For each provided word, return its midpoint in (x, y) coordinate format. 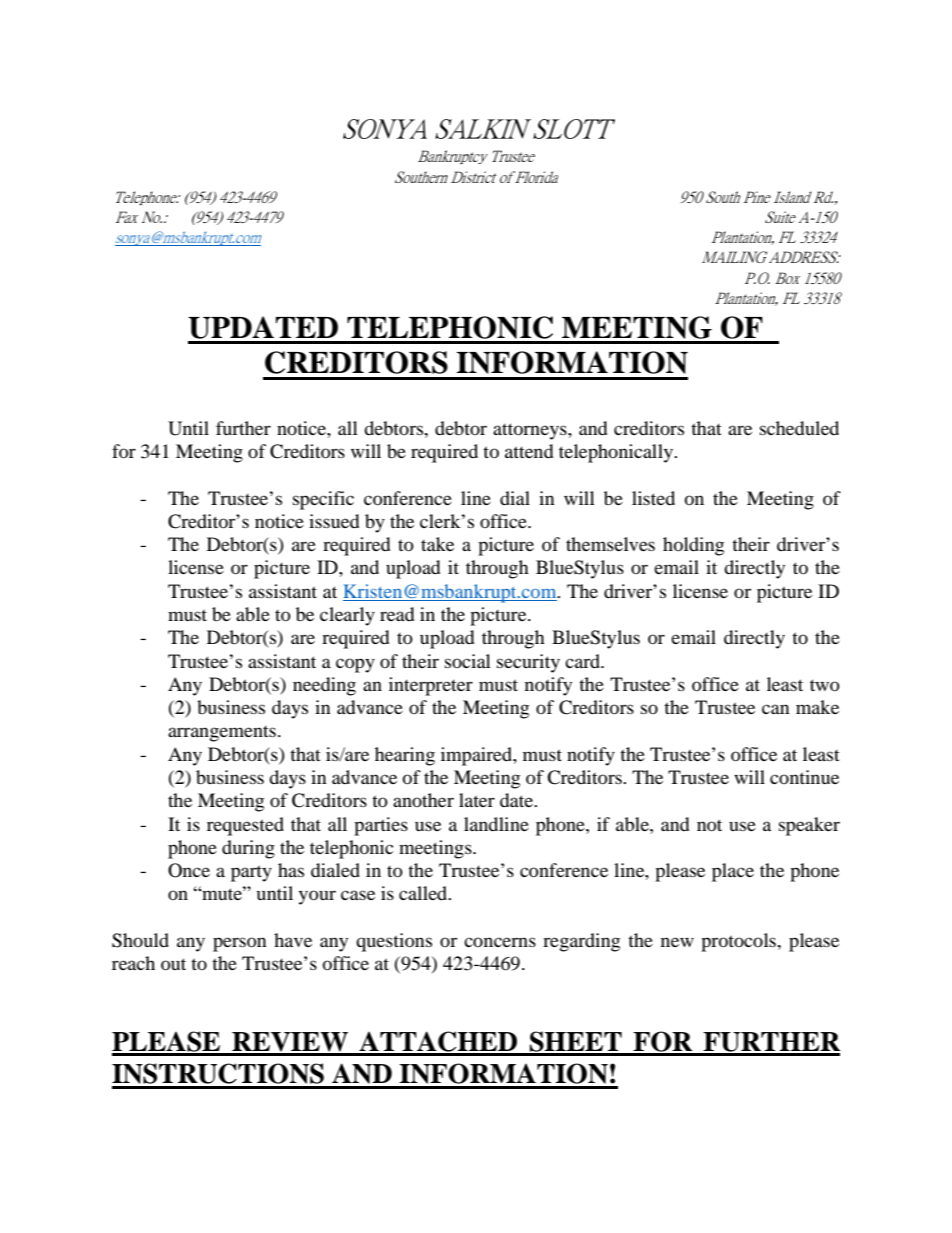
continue (804, 777)
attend (529, 451)
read (397, 614)
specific (323, 500)
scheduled (799, 428)
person (240, 944)
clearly (347, 616)
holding (693, 546)
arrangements (222, 734)
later (477, 800)
